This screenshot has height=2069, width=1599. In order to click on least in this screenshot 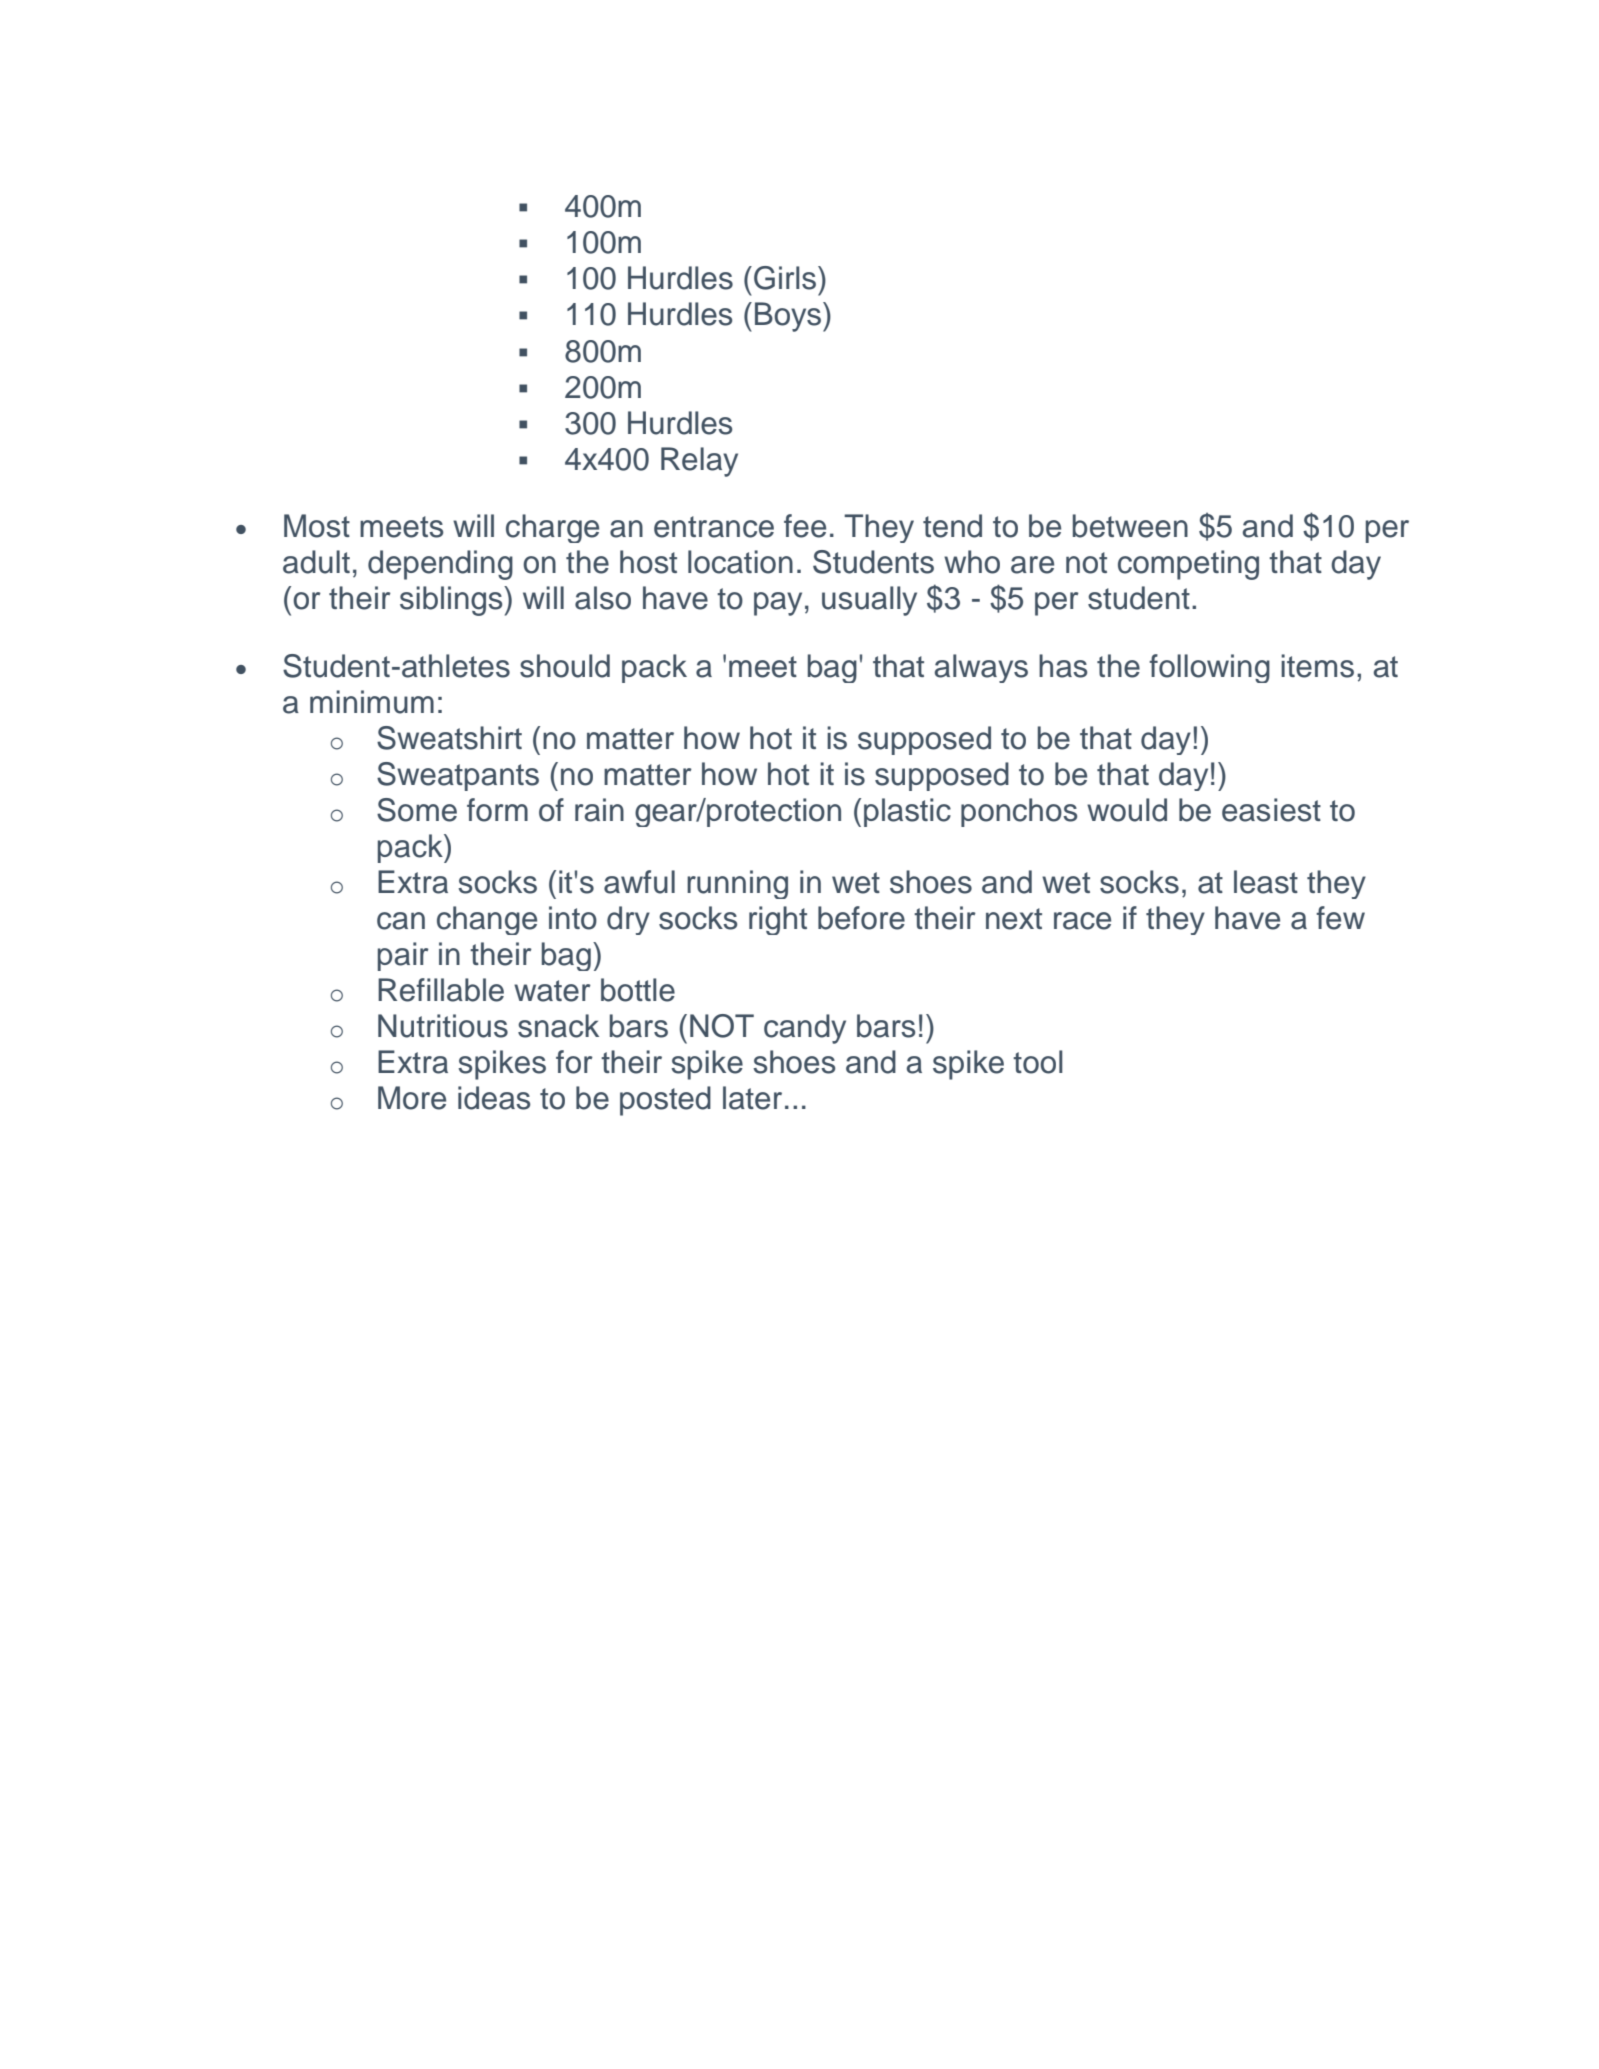, I will do `click(1266, 882)`.
